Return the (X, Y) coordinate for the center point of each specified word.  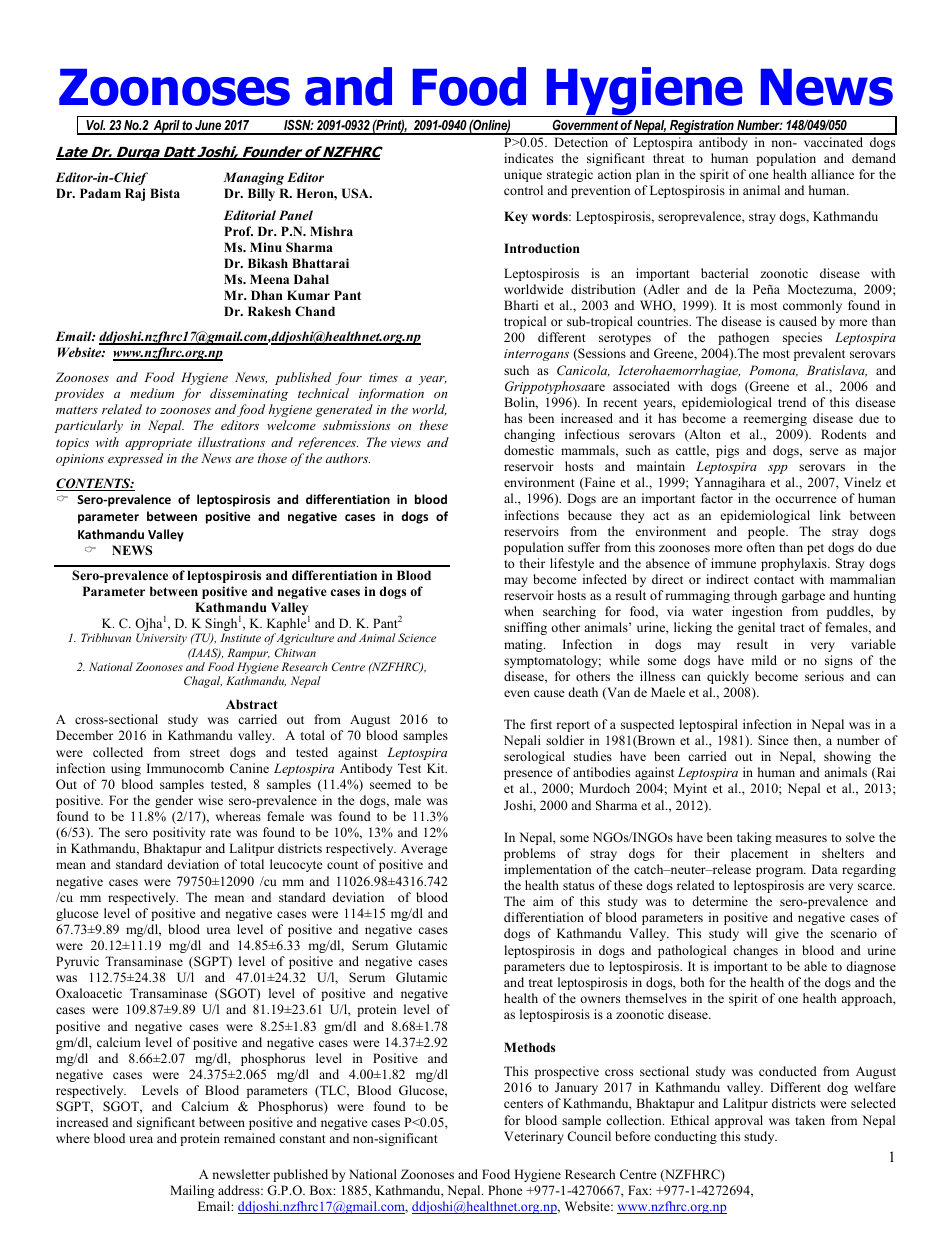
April (166, 127)
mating (524, 645)
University (161, 639)
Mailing (192, 1191)
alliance (832, 174)
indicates (528, 158)
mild (764, 660)
